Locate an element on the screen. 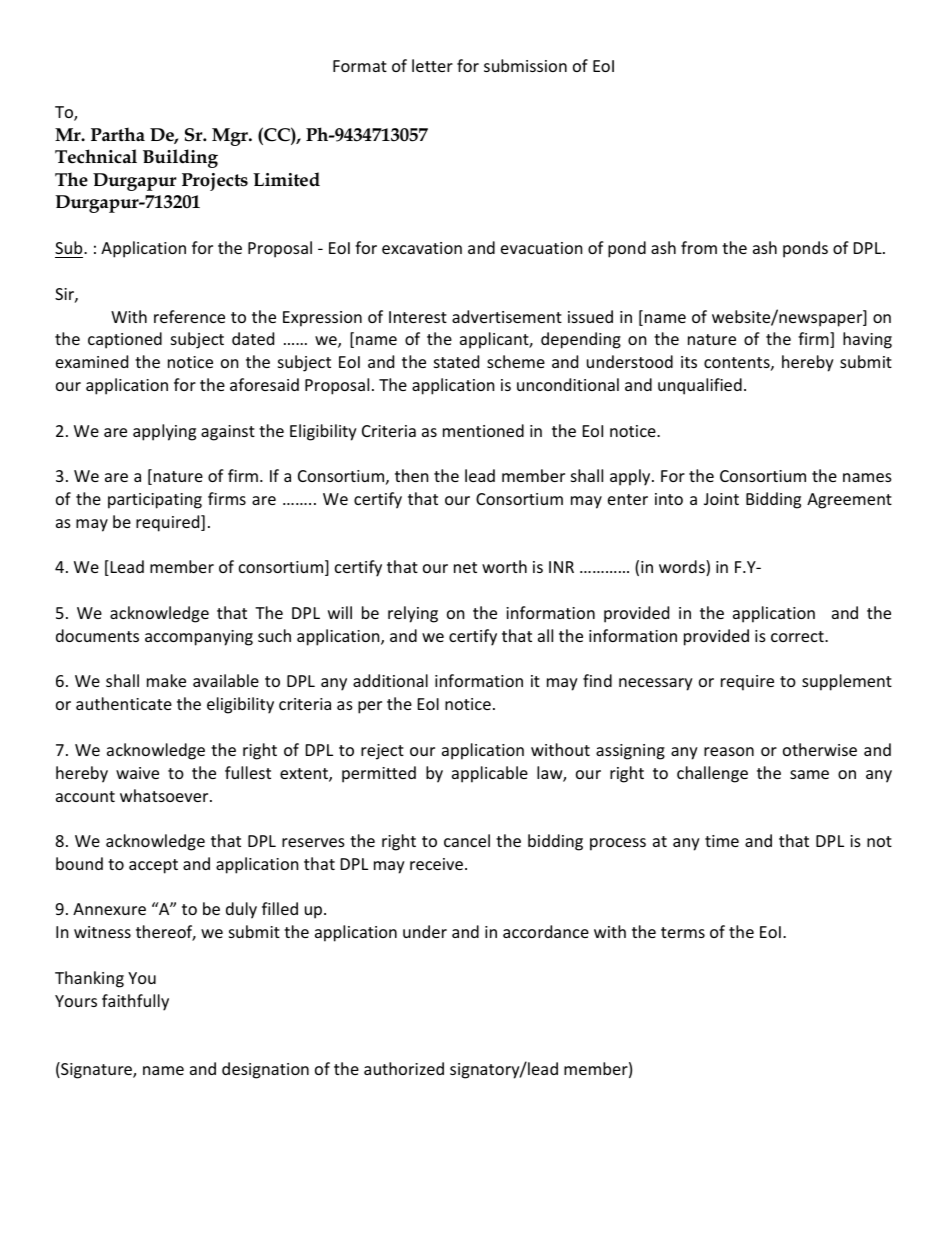 The image size is (952, 1233). faithfully is located at coordinates (135, 1002).
